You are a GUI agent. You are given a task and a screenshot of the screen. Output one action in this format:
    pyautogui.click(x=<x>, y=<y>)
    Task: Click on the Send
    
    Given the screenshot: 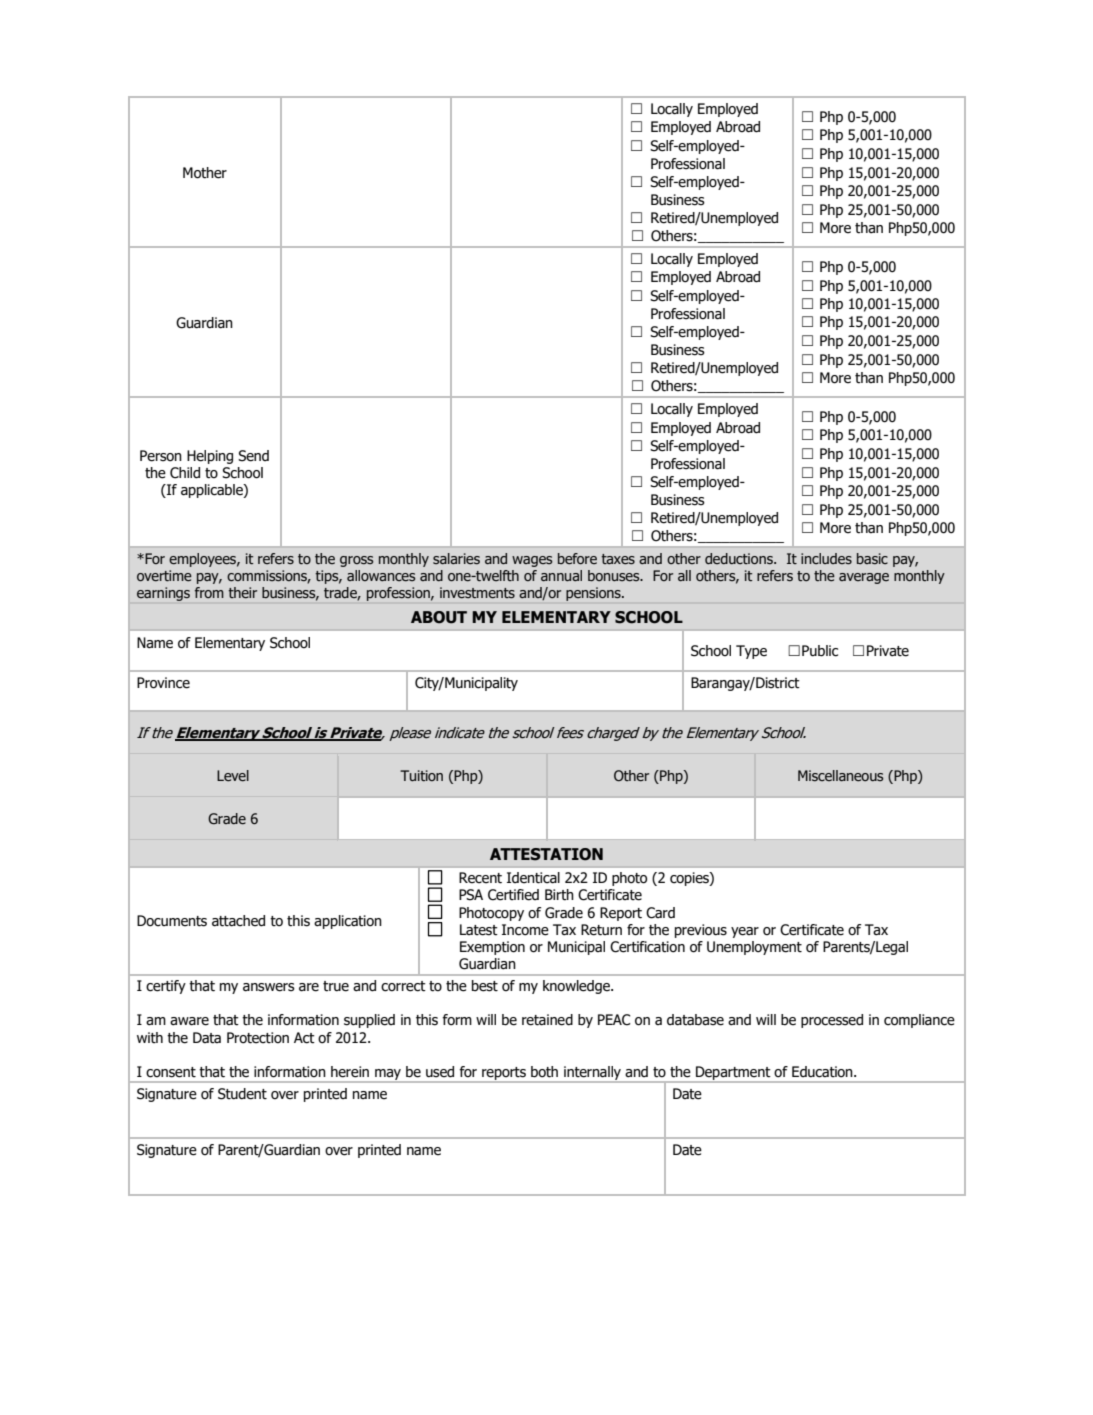 What is the action you would take?
    pyautogui.click(x=253, y=456)
